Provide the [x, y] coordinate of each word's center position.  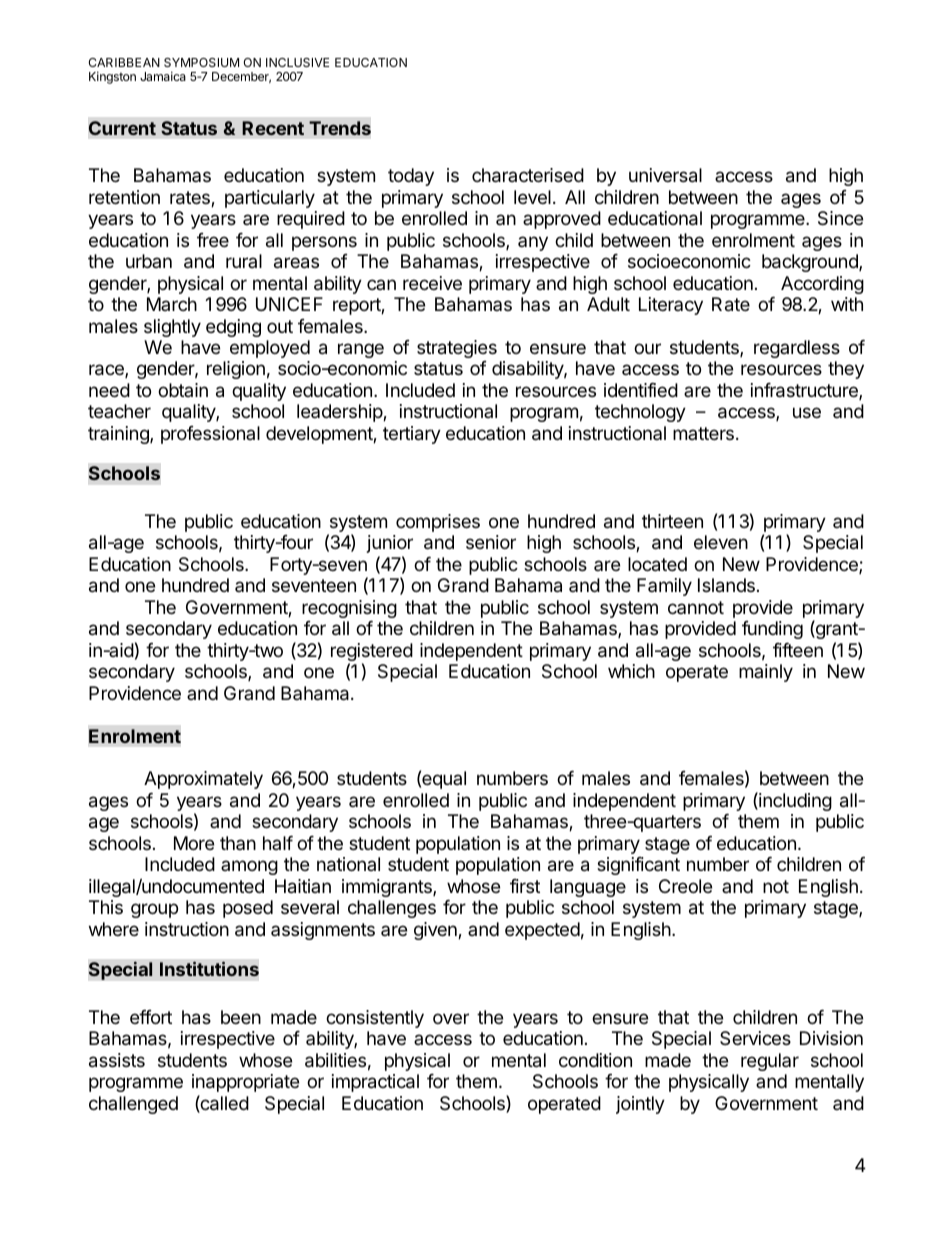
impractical [375, 1083]
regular [770, 1062]
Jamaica [163, 76]
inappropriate [245, 1083]
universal [665, 175]
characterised [528, 175]
